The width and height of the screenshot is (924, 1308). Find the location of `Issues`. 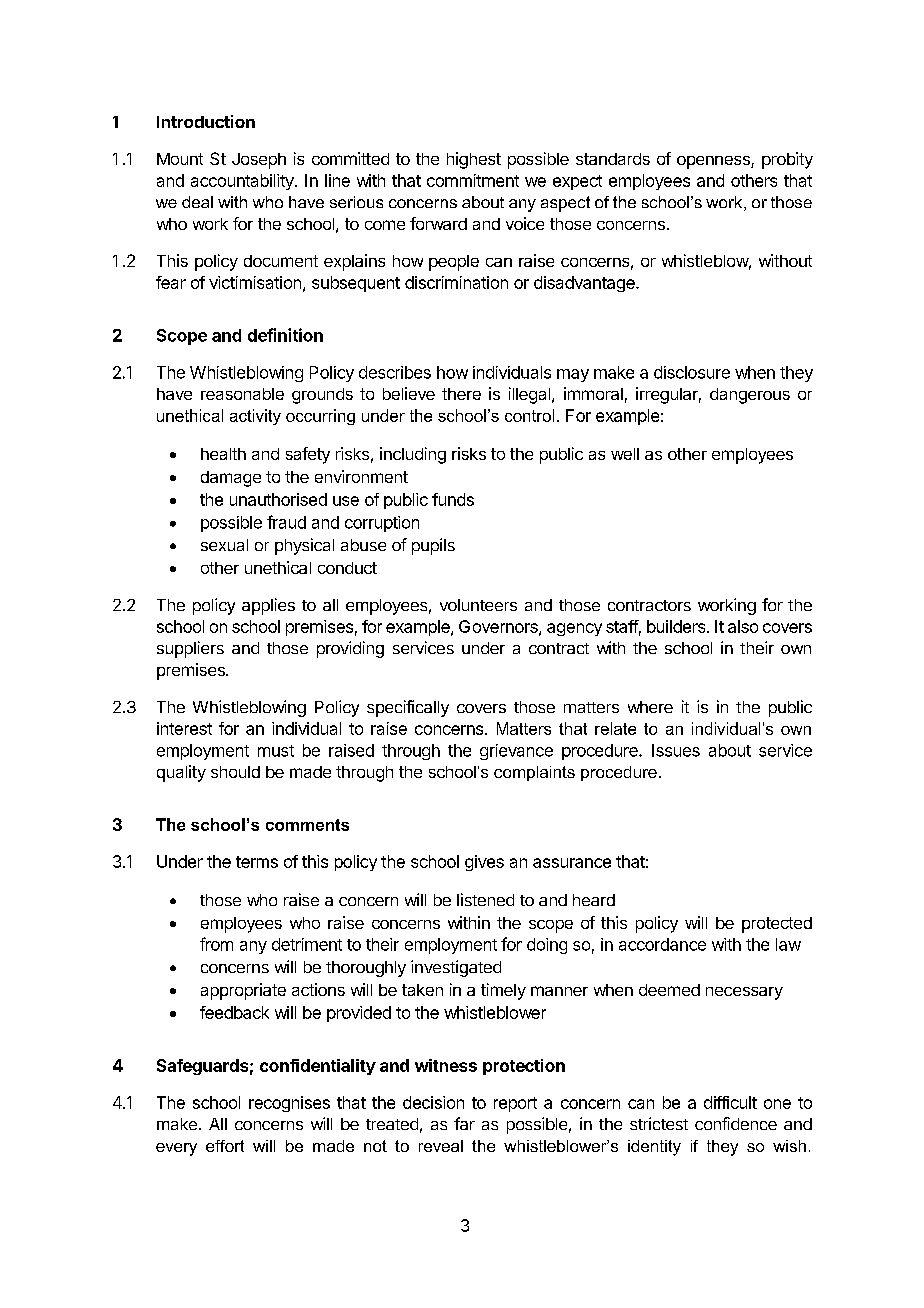

Issues is located at coordinates (676, 750).
